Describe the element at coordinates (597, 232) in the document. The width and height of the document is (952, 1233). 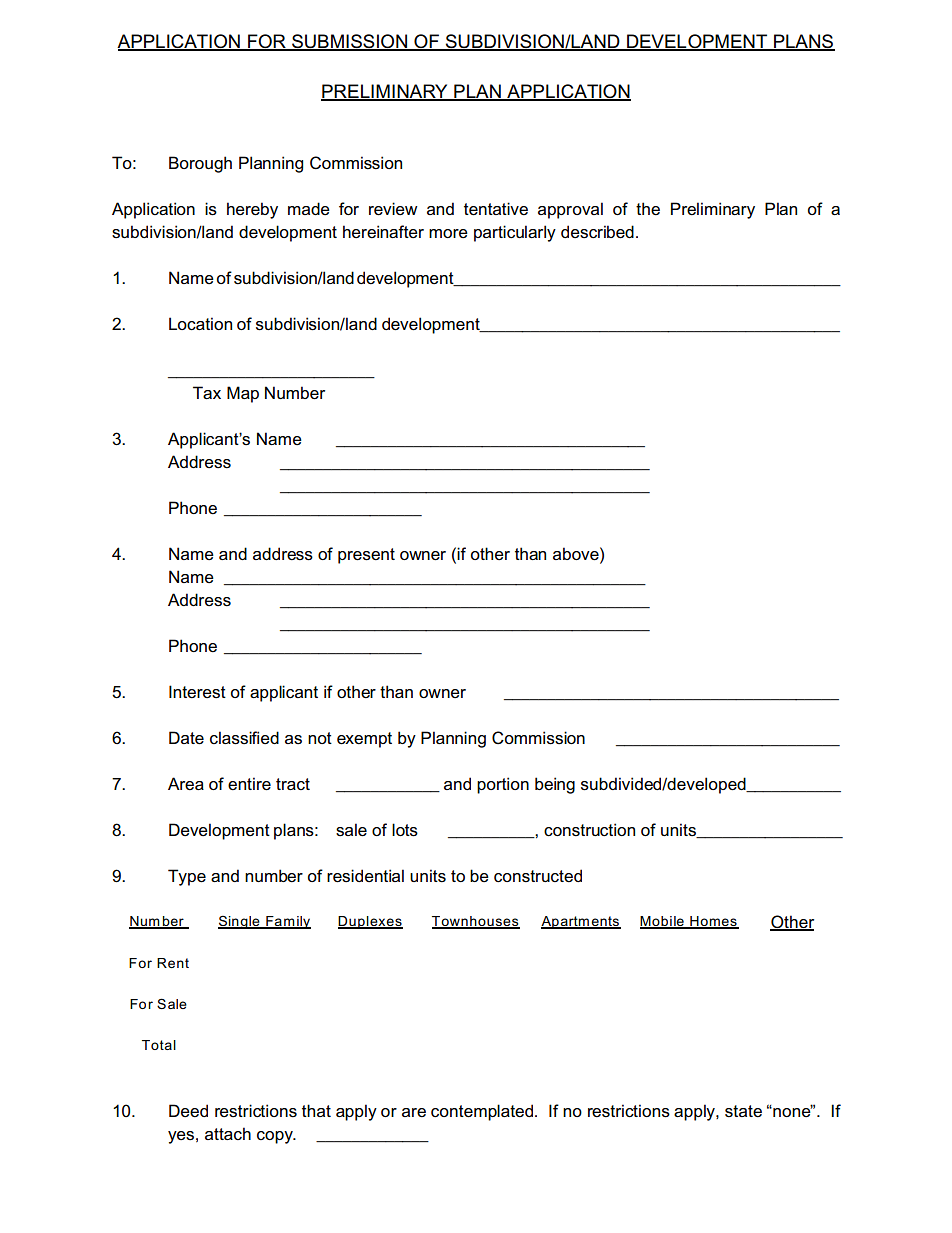
I see `described` at that location.
